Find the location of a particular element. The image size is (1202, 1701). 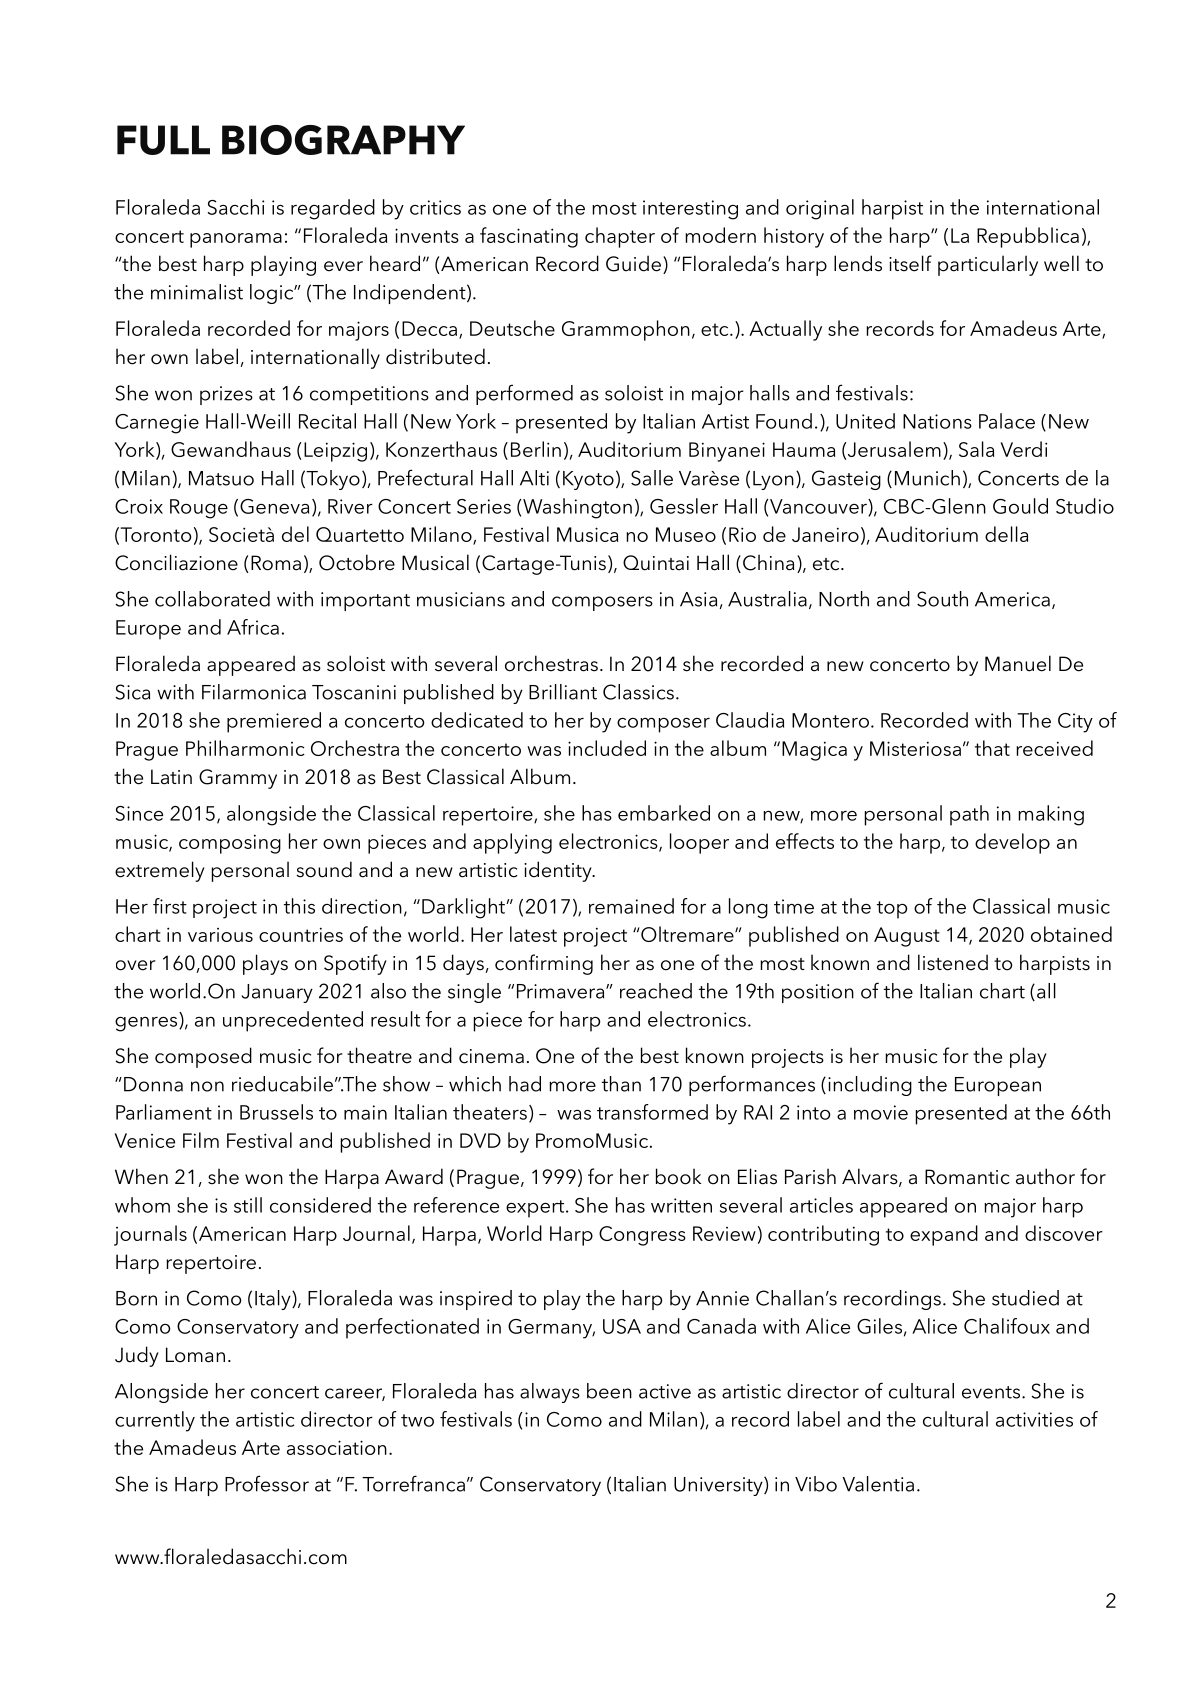

Professor is located at coordinates (267, 1483).
